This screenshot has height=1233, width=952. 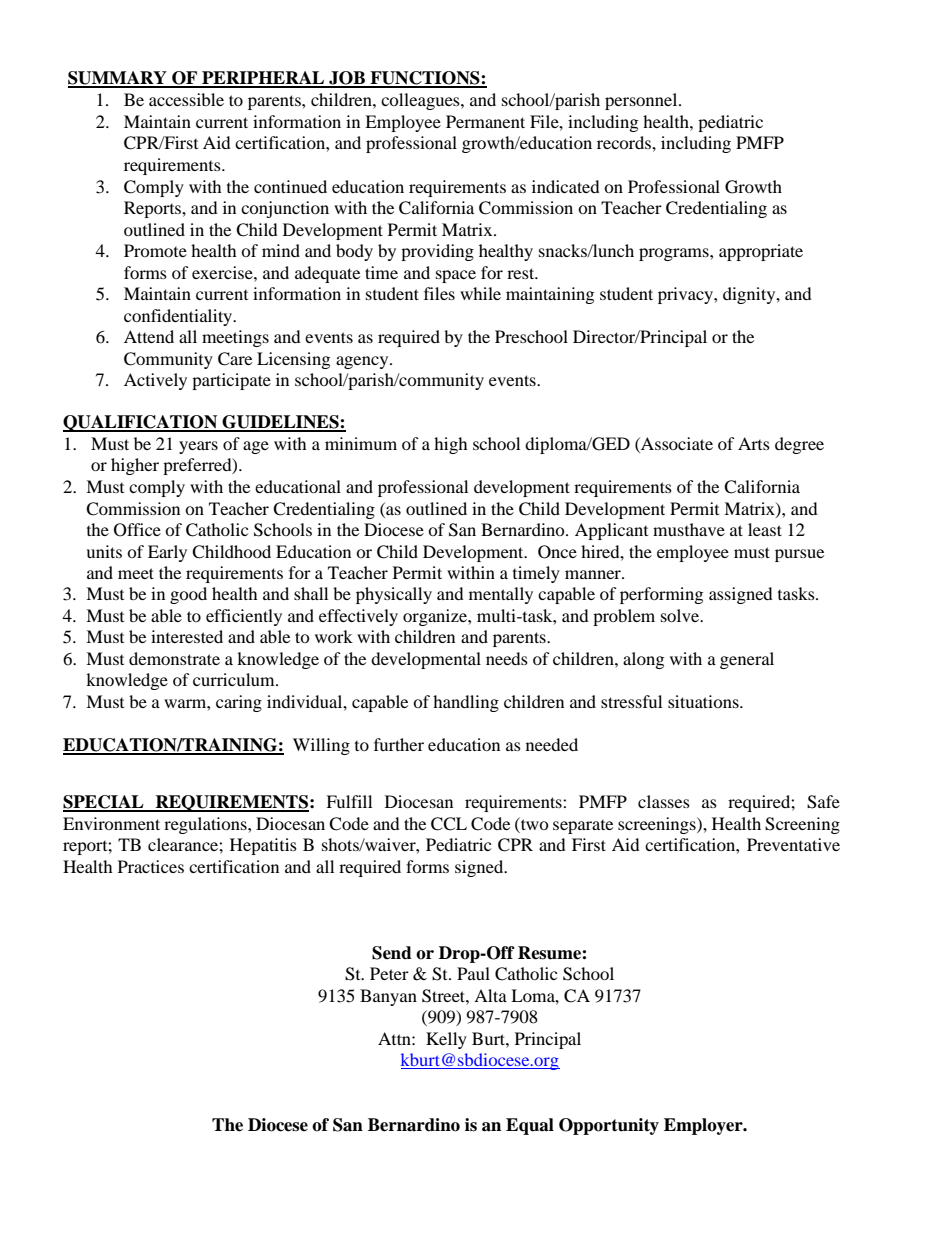 I want to click on mentally, so click(x=501, y=595).
